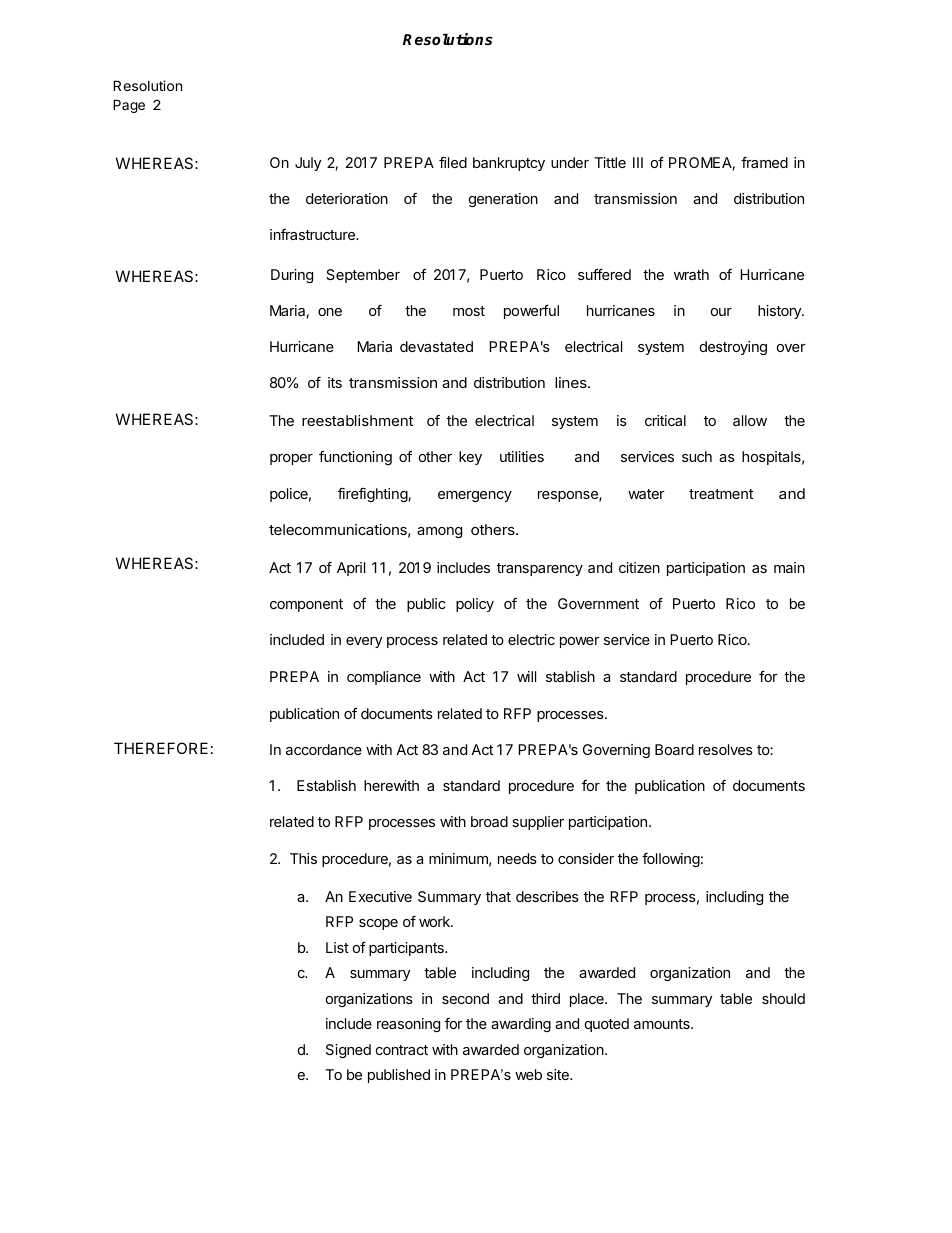 The width and height of the screenshot is (952, 1233). What do you see at coordinates (453, 162) in the screenshot?
I see `filed` at bounding box center [453, 162].
